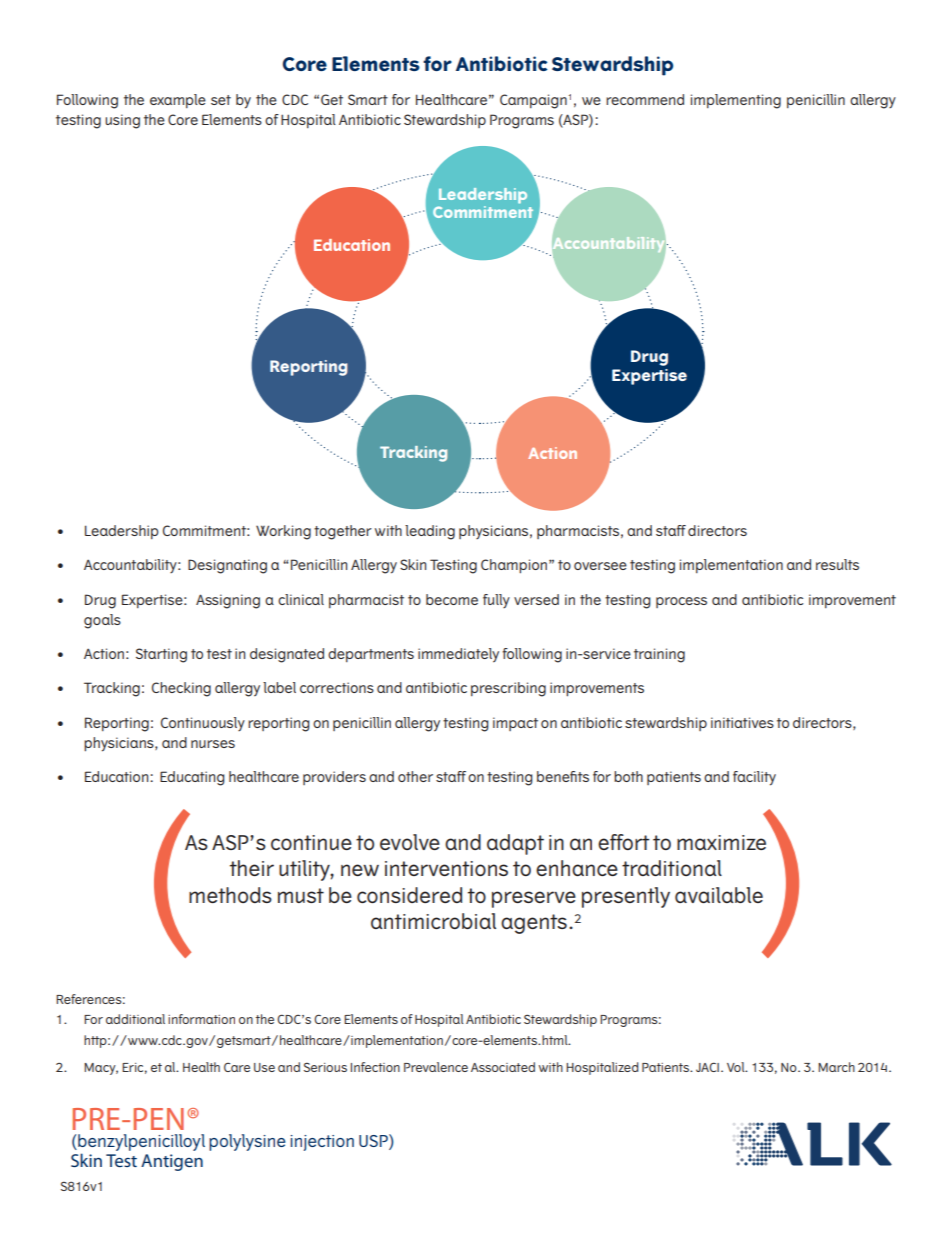  What do you see at coordinates (645, 99) in the image?
I see `recommend` at bounding box center [645, 99].
